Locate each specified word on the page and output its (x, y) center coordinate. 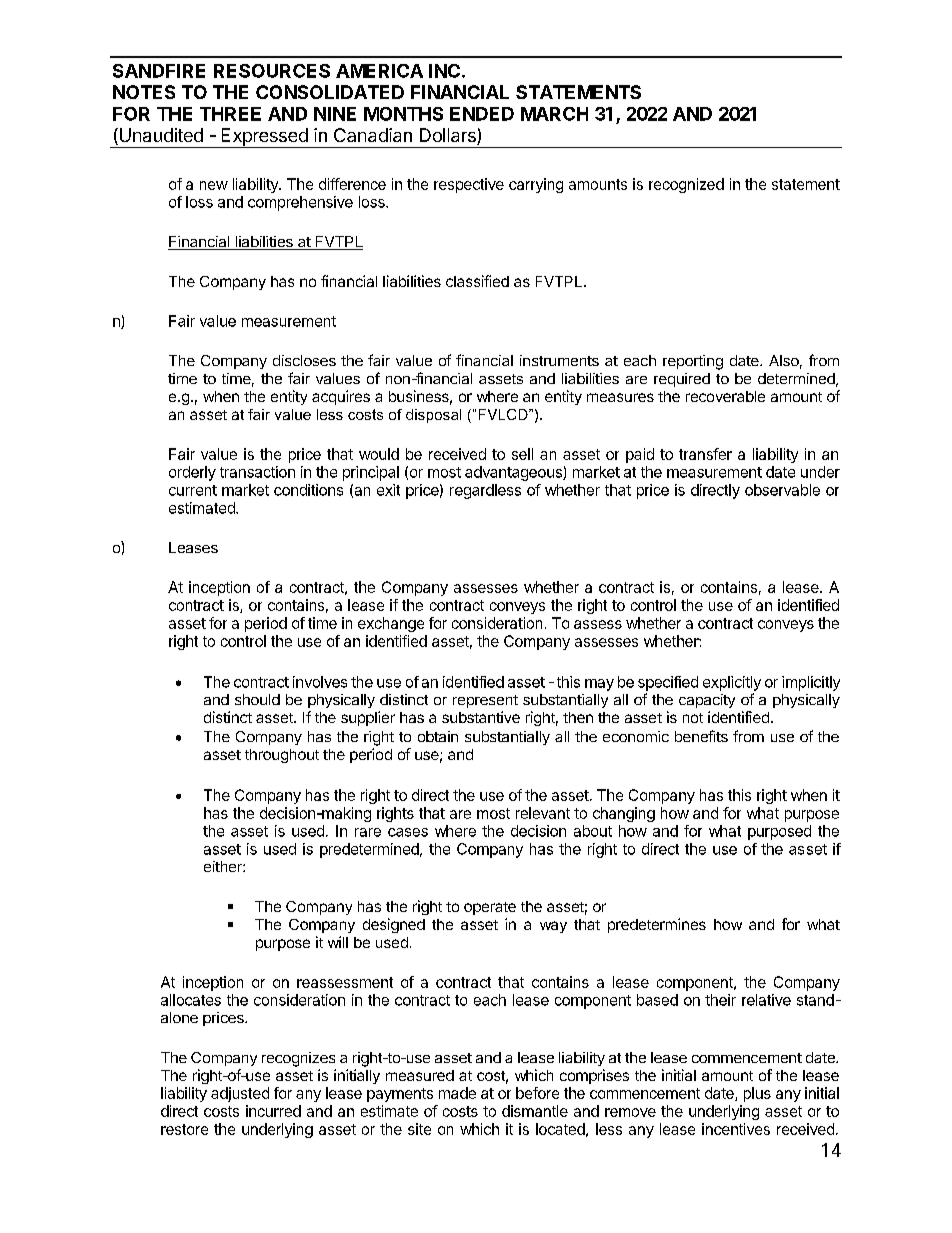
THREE (230, 114)
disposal (433, 416)
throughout (282, 756)
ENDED (482, 114)
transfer (705, 454)
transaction (257, 472)
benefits (701, 736)
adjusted (240, 1094)
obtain (438, 736)
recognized (686, 185)
